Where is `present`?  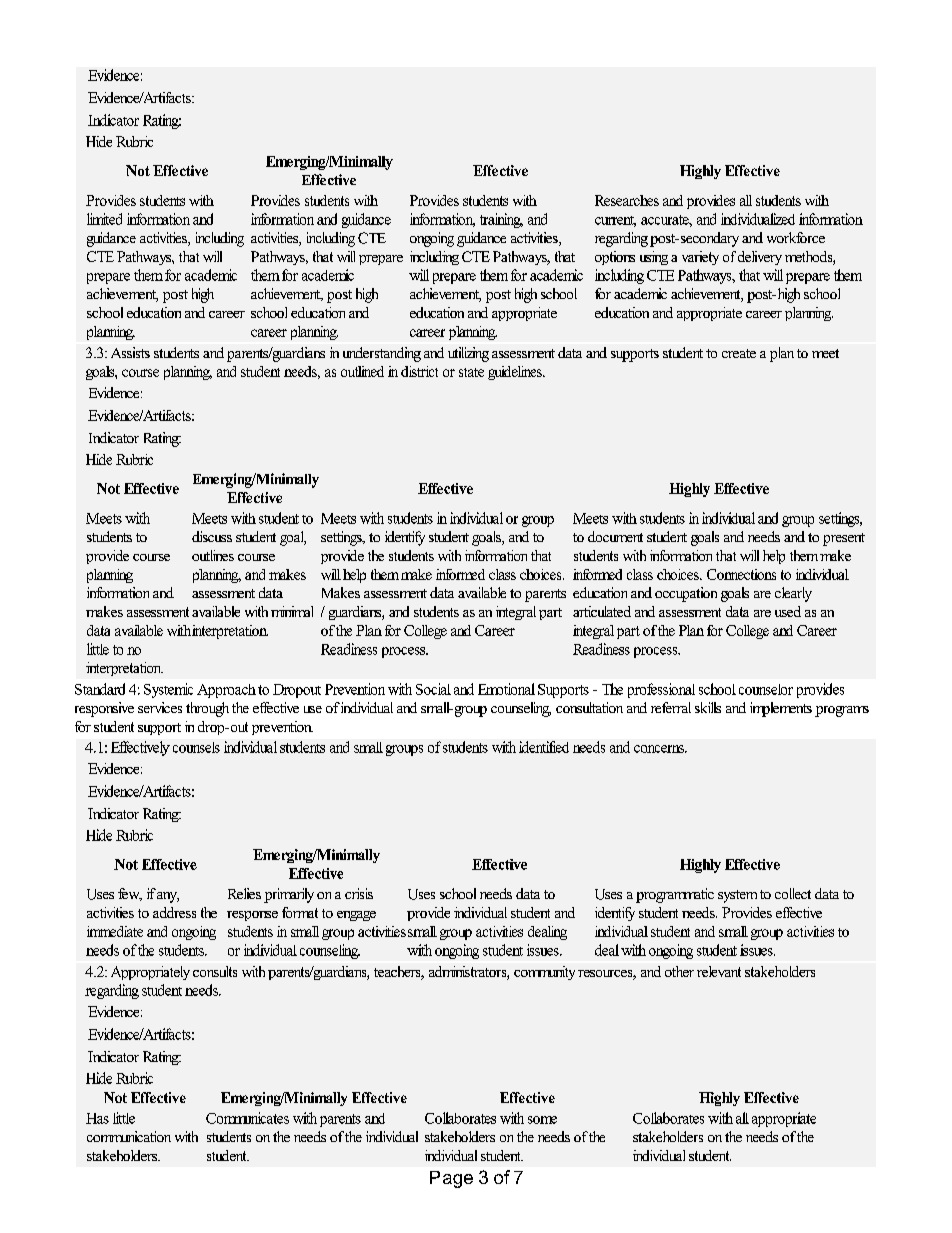 present is located at coordinates (844, 539).
